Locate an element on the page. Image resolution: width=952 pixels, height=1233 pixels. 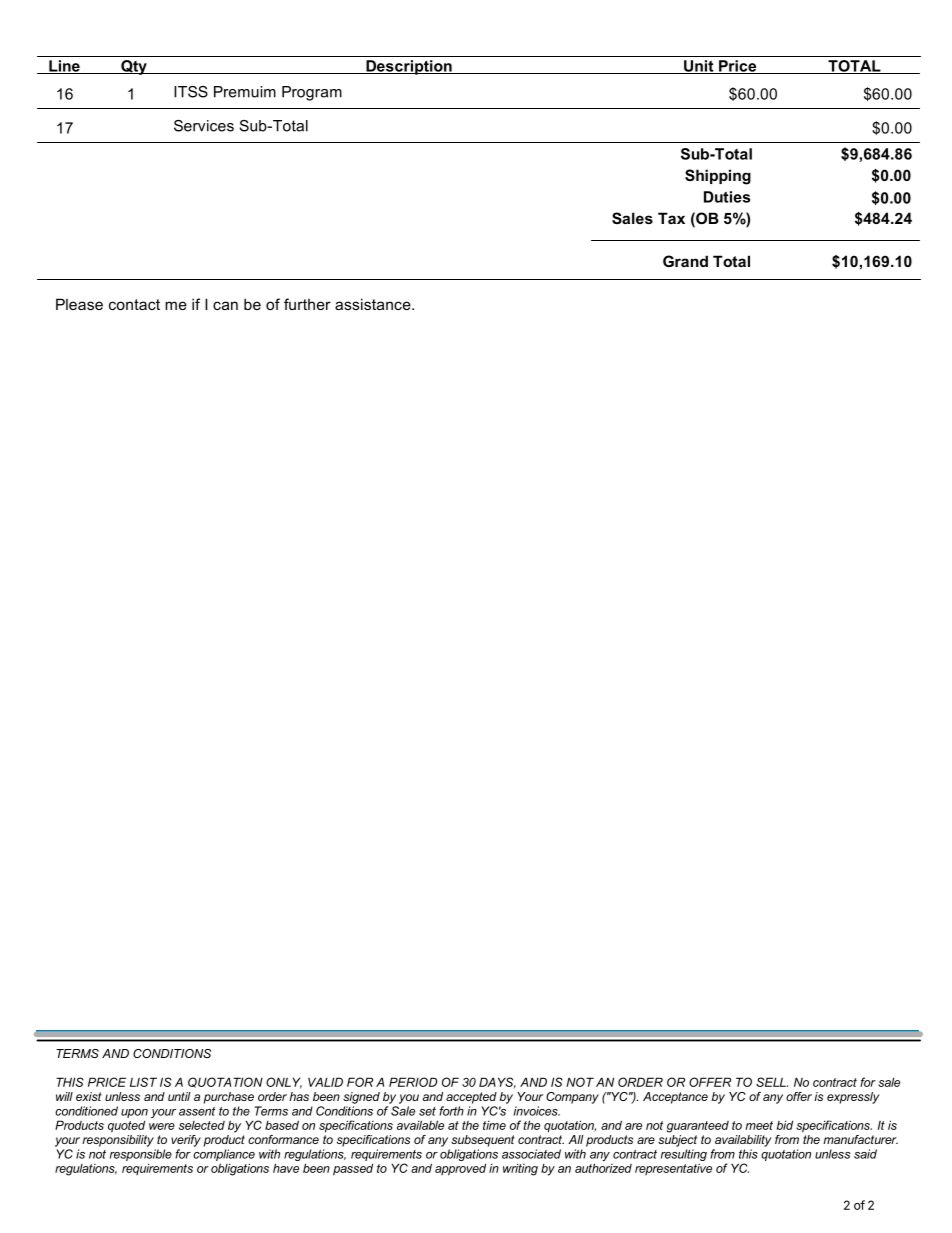
Grand is located at coordinates (685, 261).
